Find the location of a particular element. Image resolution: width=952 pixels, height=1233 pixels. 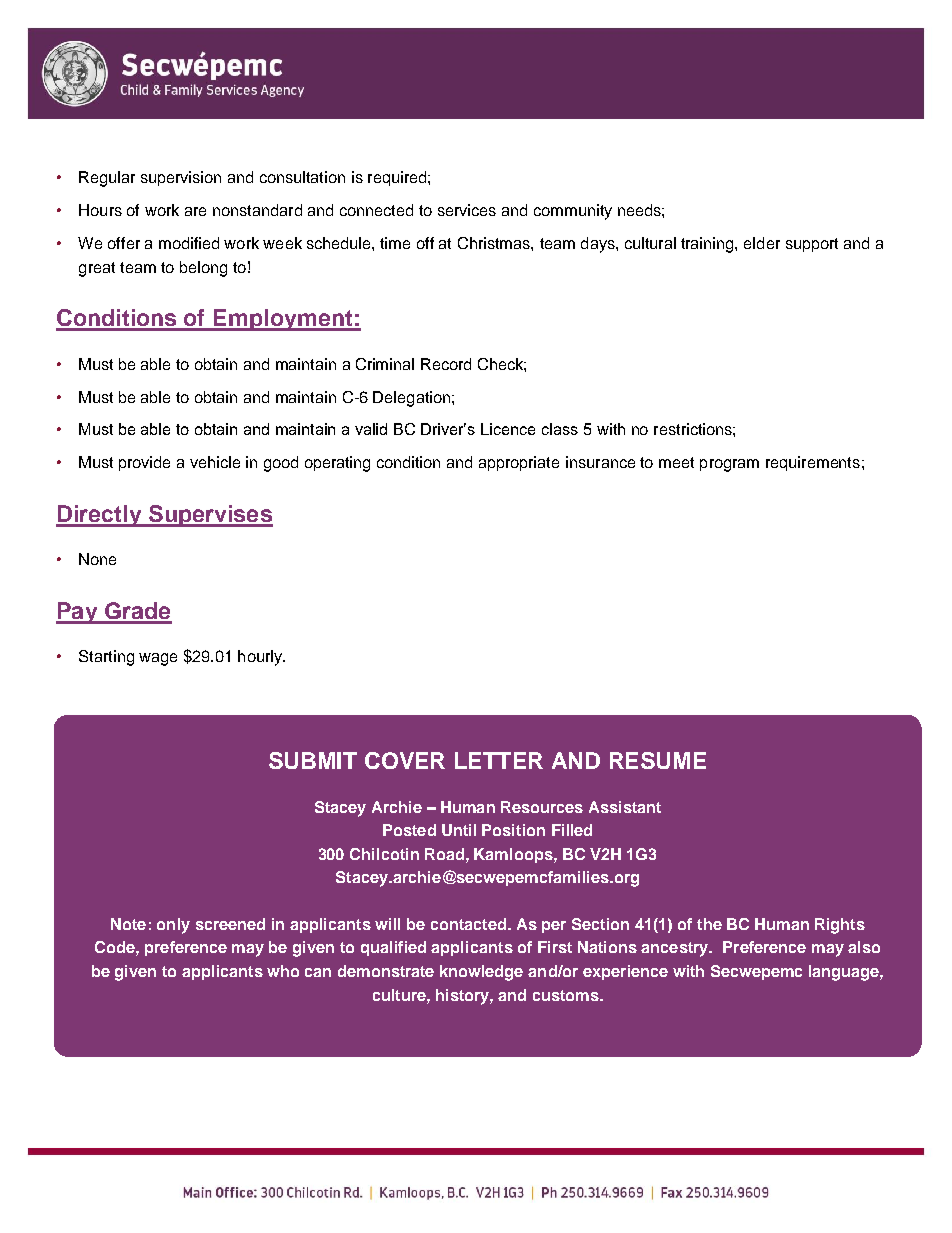

only is located at coordinates (173, 926).
